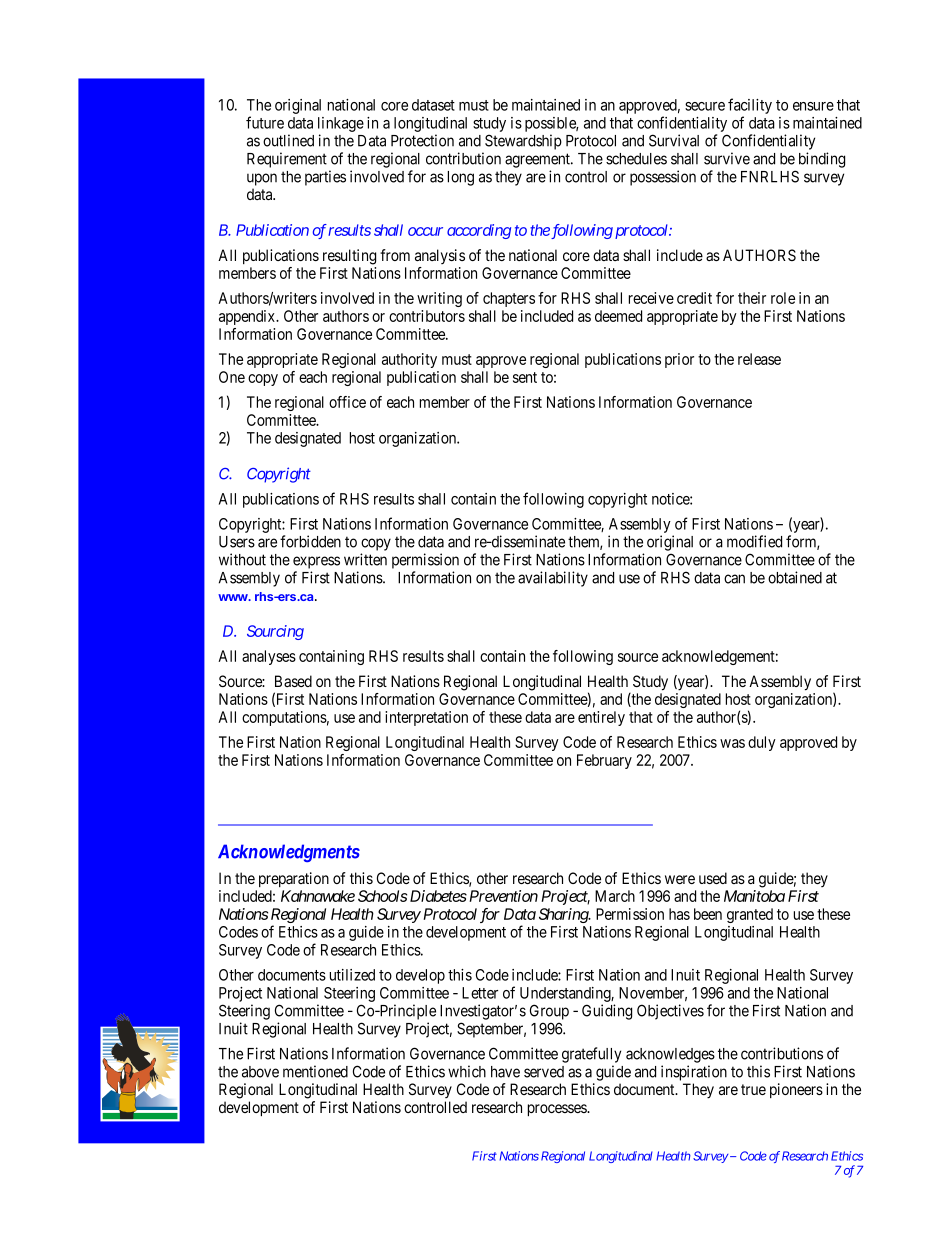 Image resolution: width=952 pixels, height=1233 pixels. Describe the element at coordinates (315, 1071) in the document. I see `mentioned` at that location.
